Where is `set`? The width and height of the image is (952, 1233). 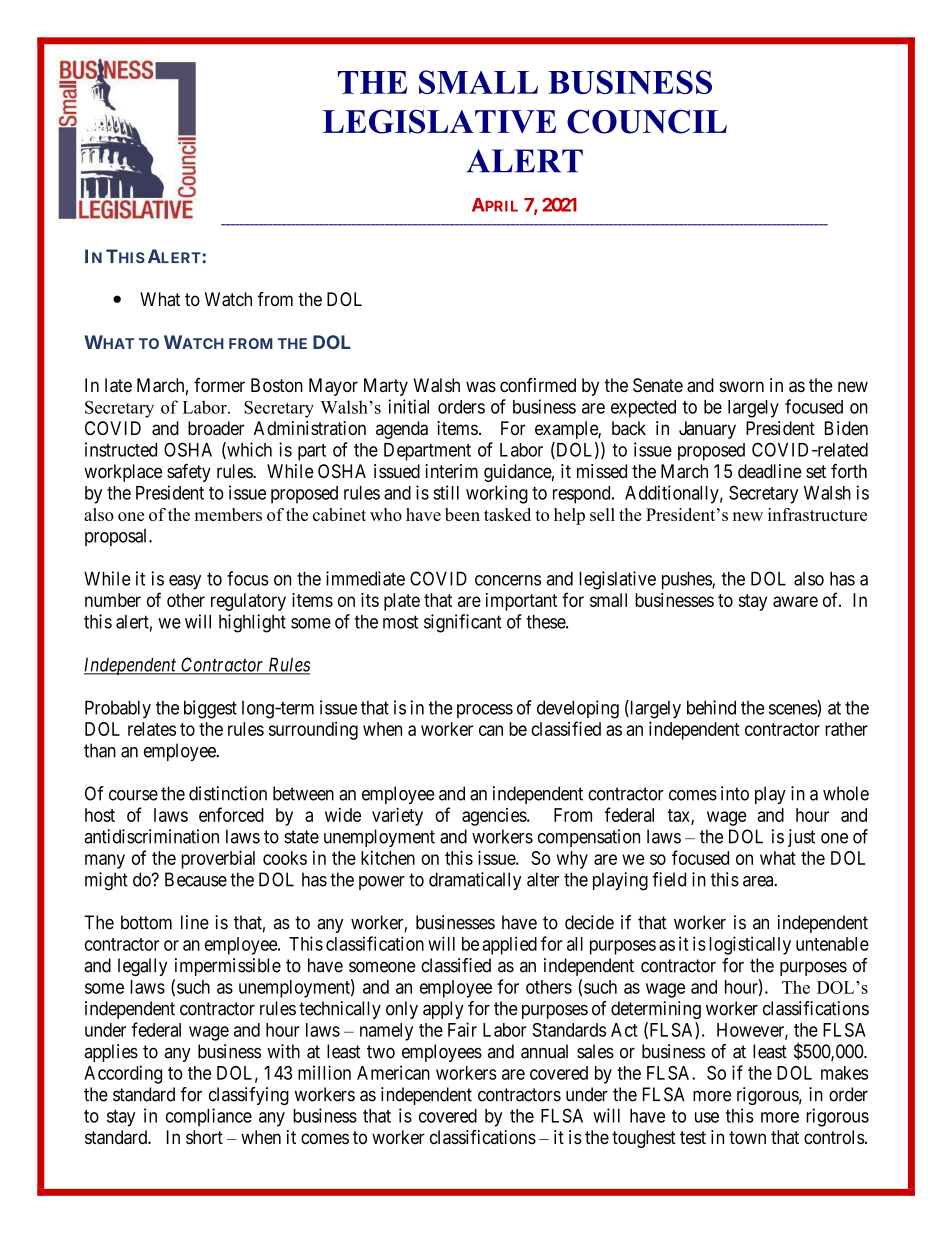 set is located at coordinates (816, 471).
